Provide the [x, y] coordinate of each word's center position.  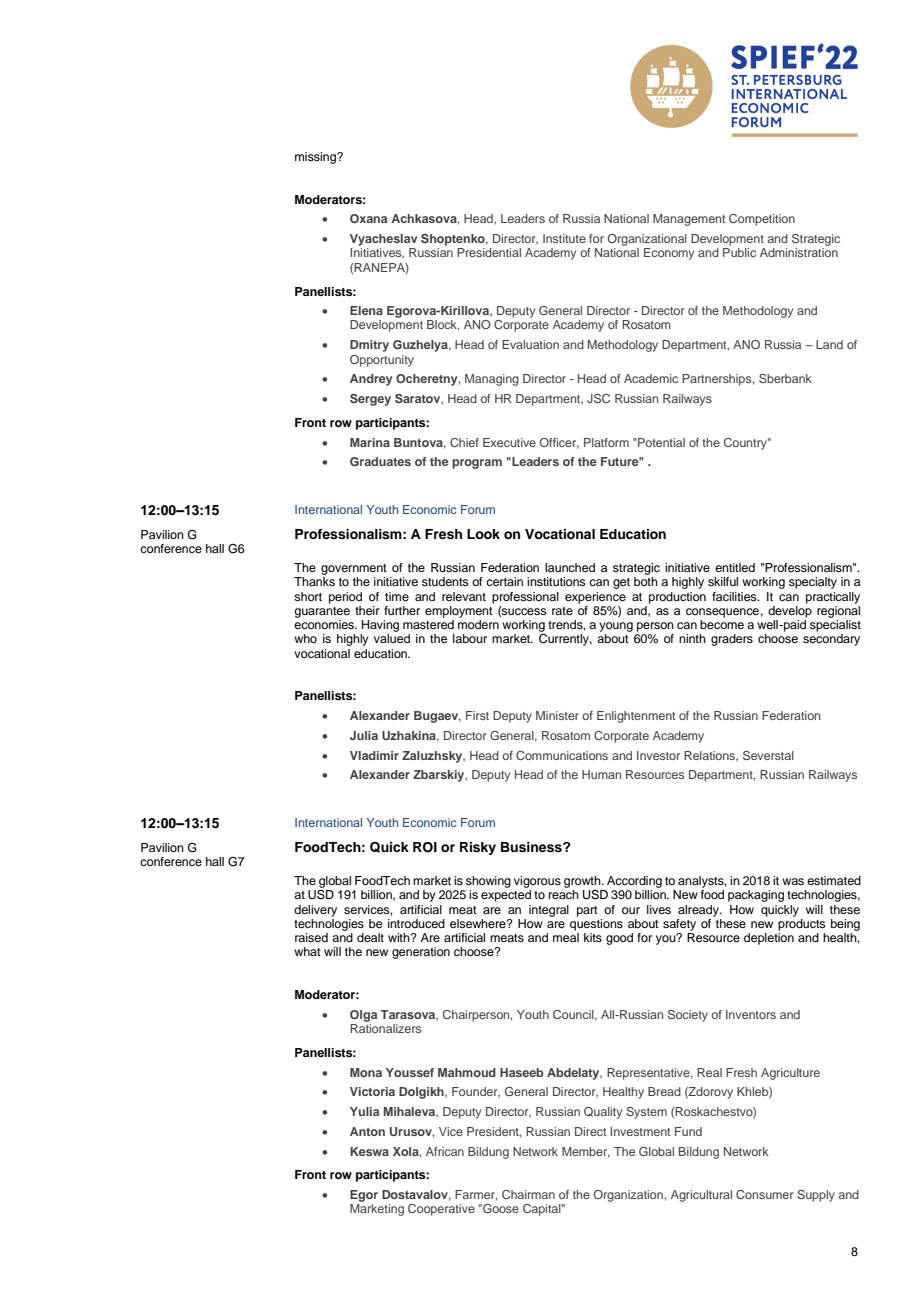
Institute [564, 238]
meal [566, 937]
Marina [370, 442]
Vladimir [374, 755]
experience [595, 598]
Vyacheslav [383, 240]
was [793, 881]
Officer [559, 443]
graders [732, 640]
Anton [367, 1131]
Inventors [751, 1014]
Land [829, 344]
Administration [799, 252]
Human [601, 774]
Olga [363, 1016]
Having [380, 626]
